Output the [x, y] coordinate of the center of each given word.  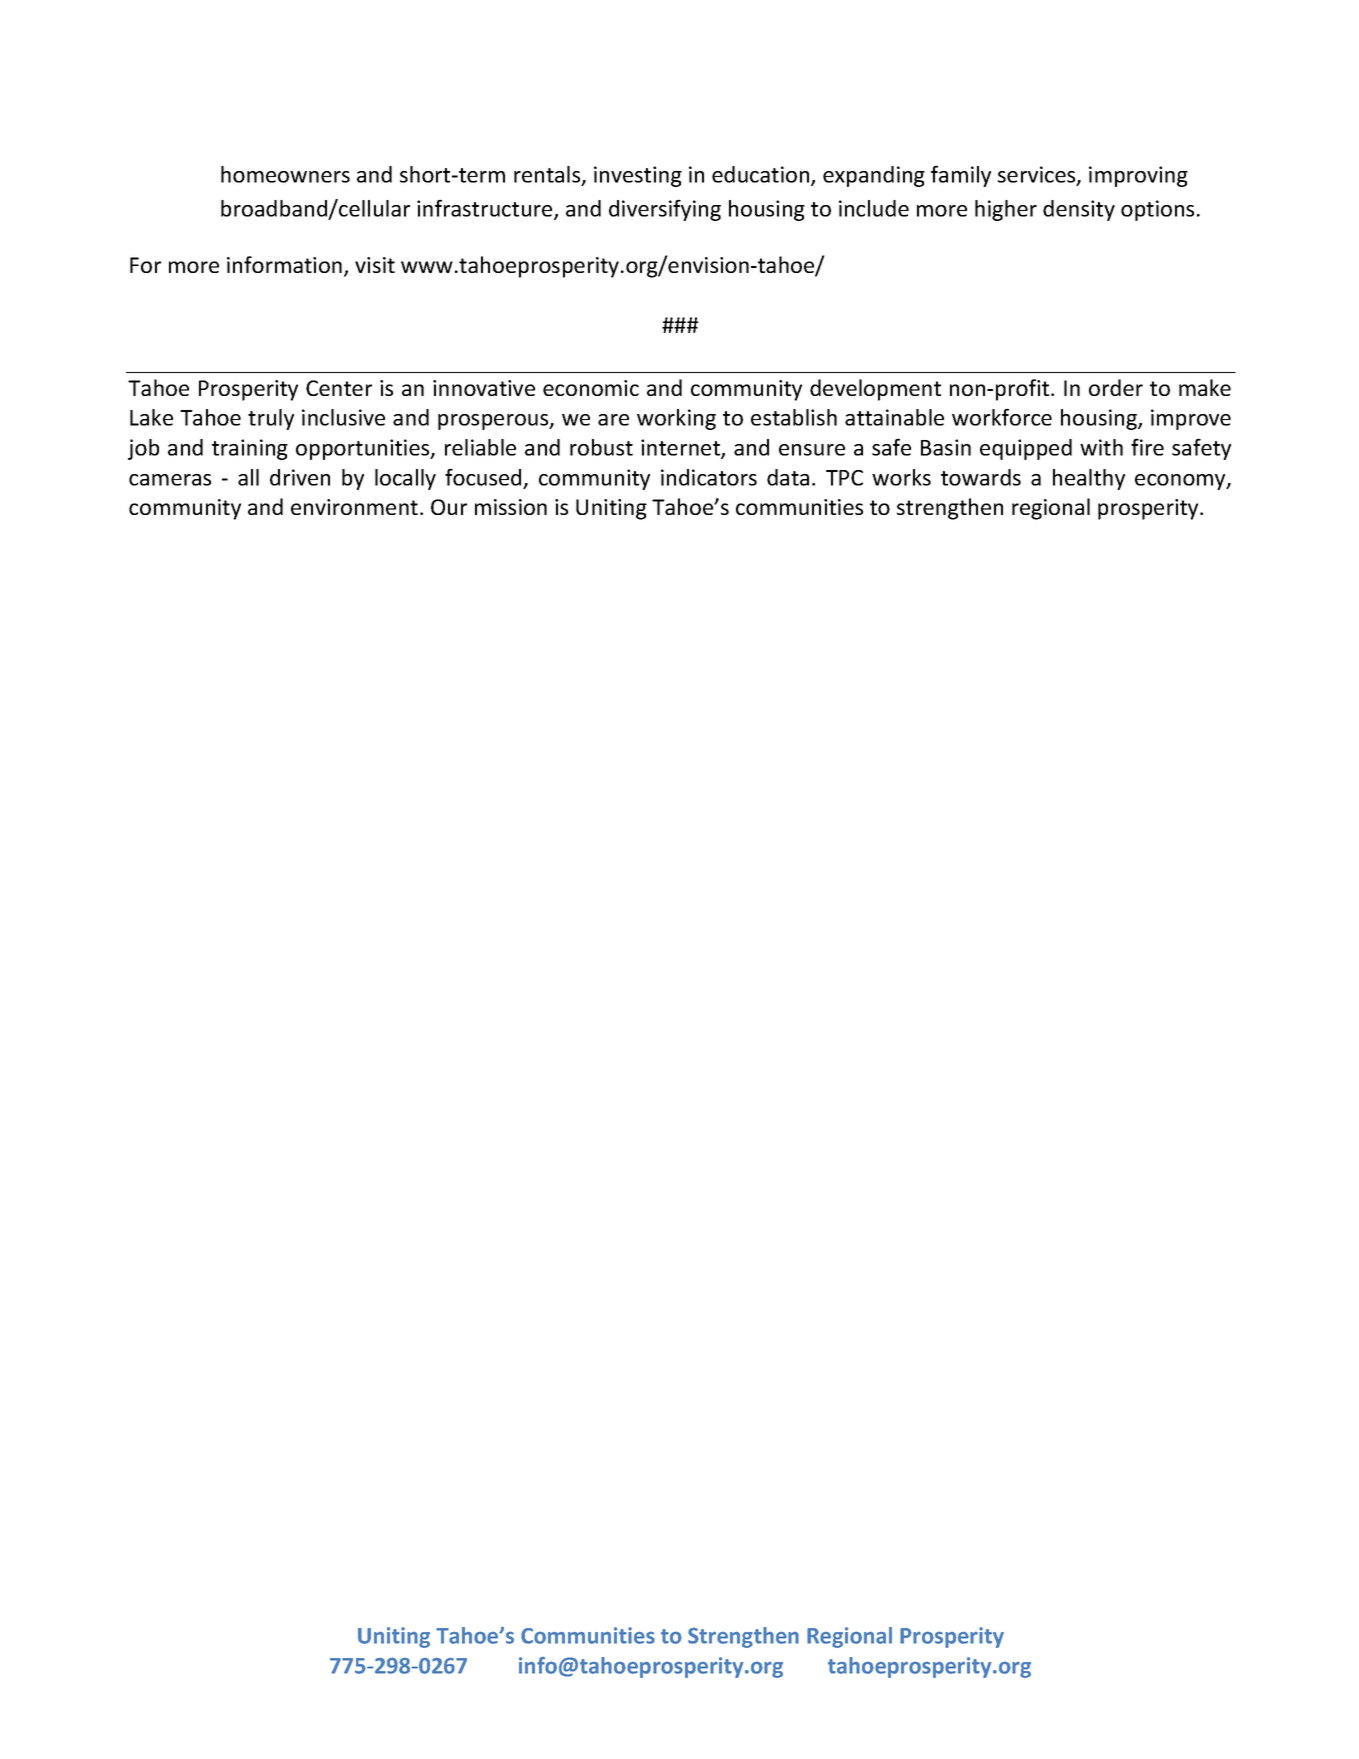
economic [591, 388]
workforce [1002, 417]
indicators [709, 477]
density [1079, 210]
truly [271, 419]
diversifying [665, 210]
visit [375, 265]
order [1116, 387]
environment [354, 507]
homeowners [285, 174]
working [676, 419]
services [1038, 175]
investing [638, 176]
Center [339, 388]
